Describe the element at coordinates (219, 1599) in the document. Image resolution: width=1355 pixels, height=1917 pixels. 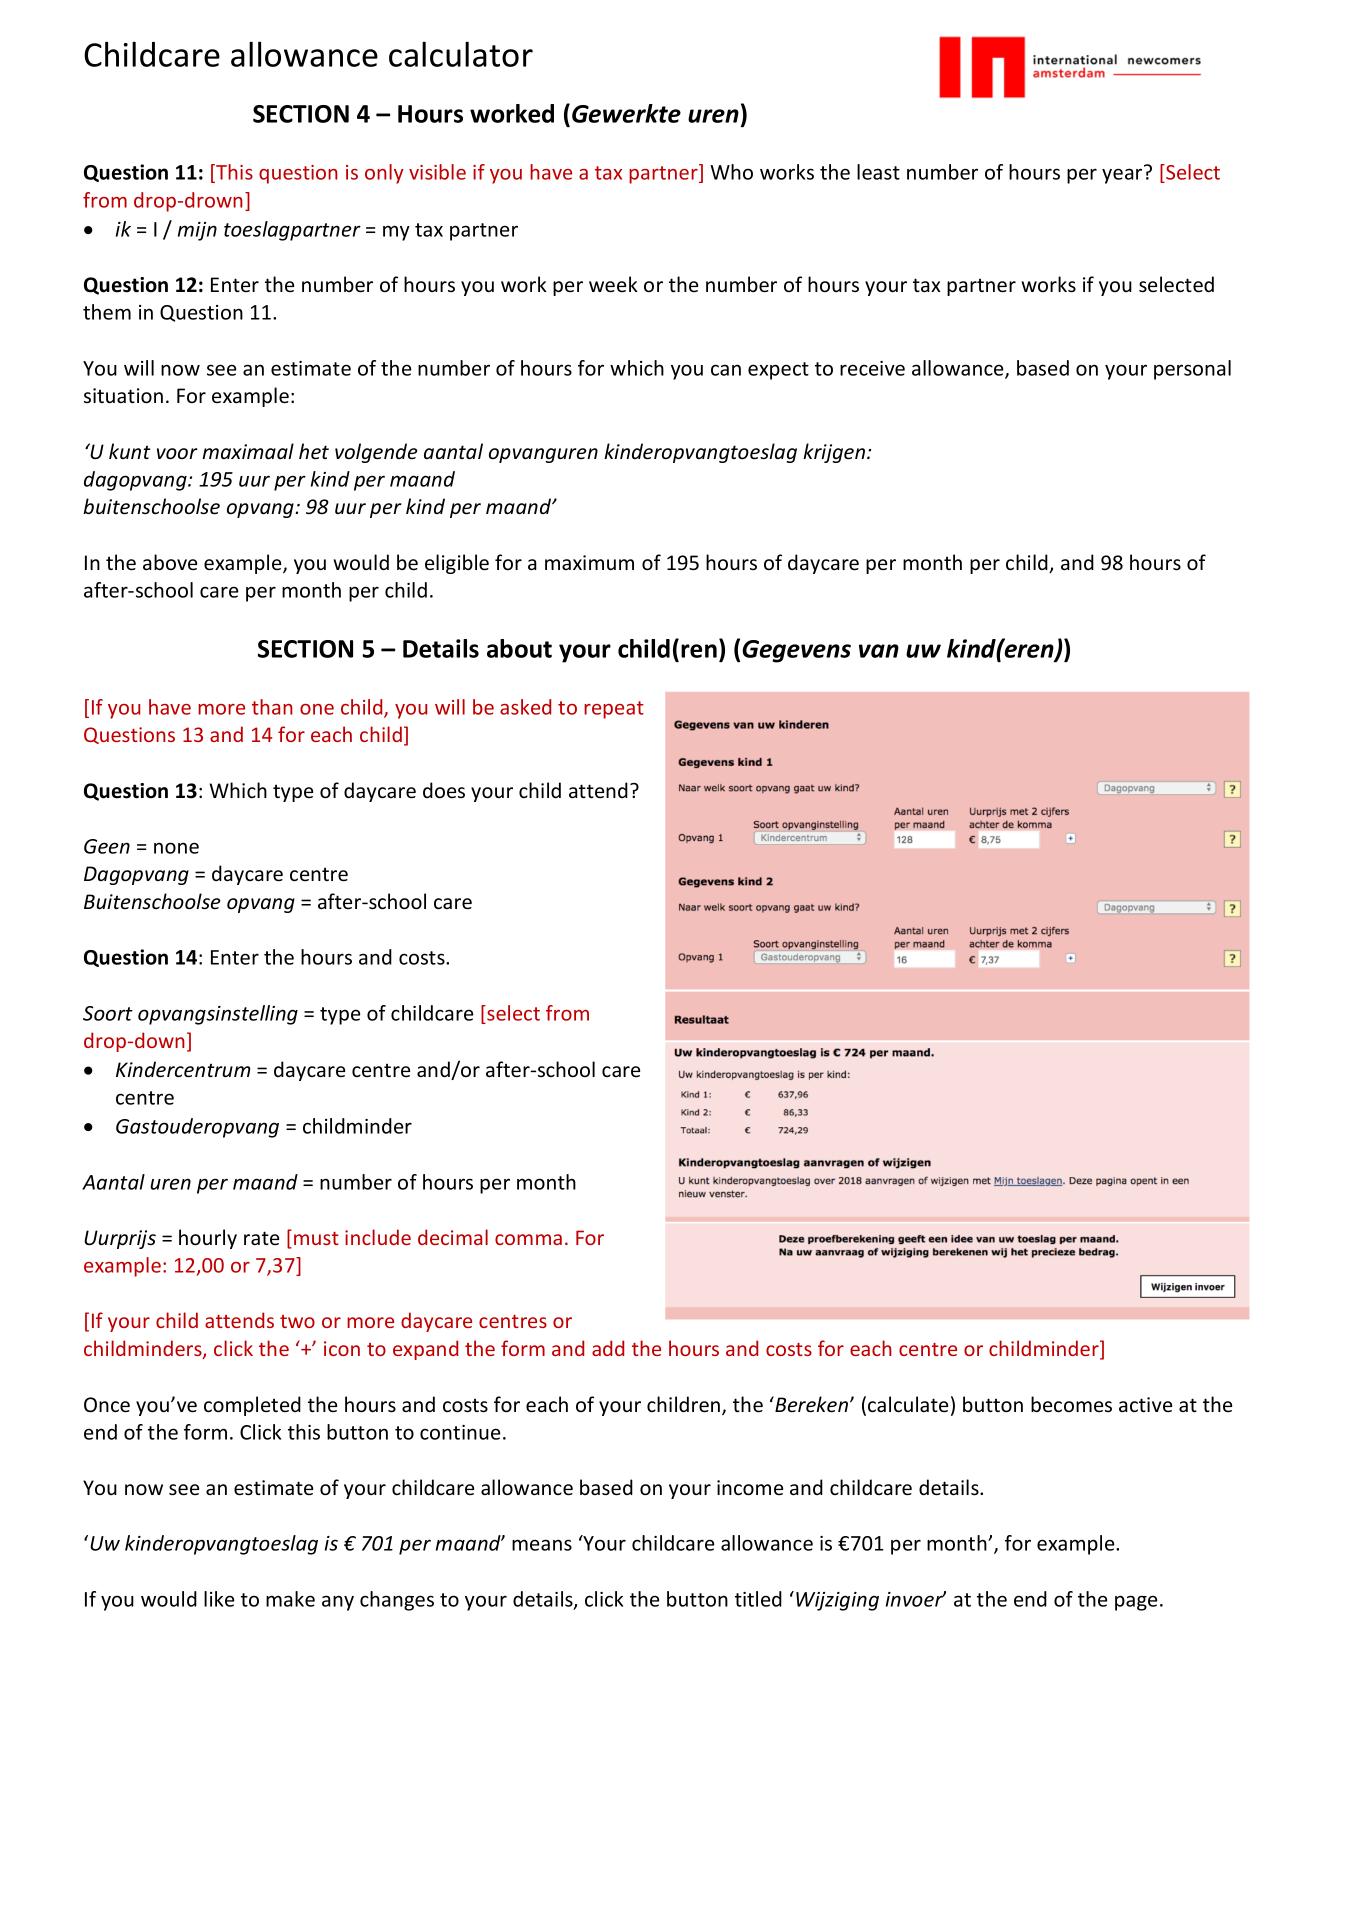
I see `like` at that location.
